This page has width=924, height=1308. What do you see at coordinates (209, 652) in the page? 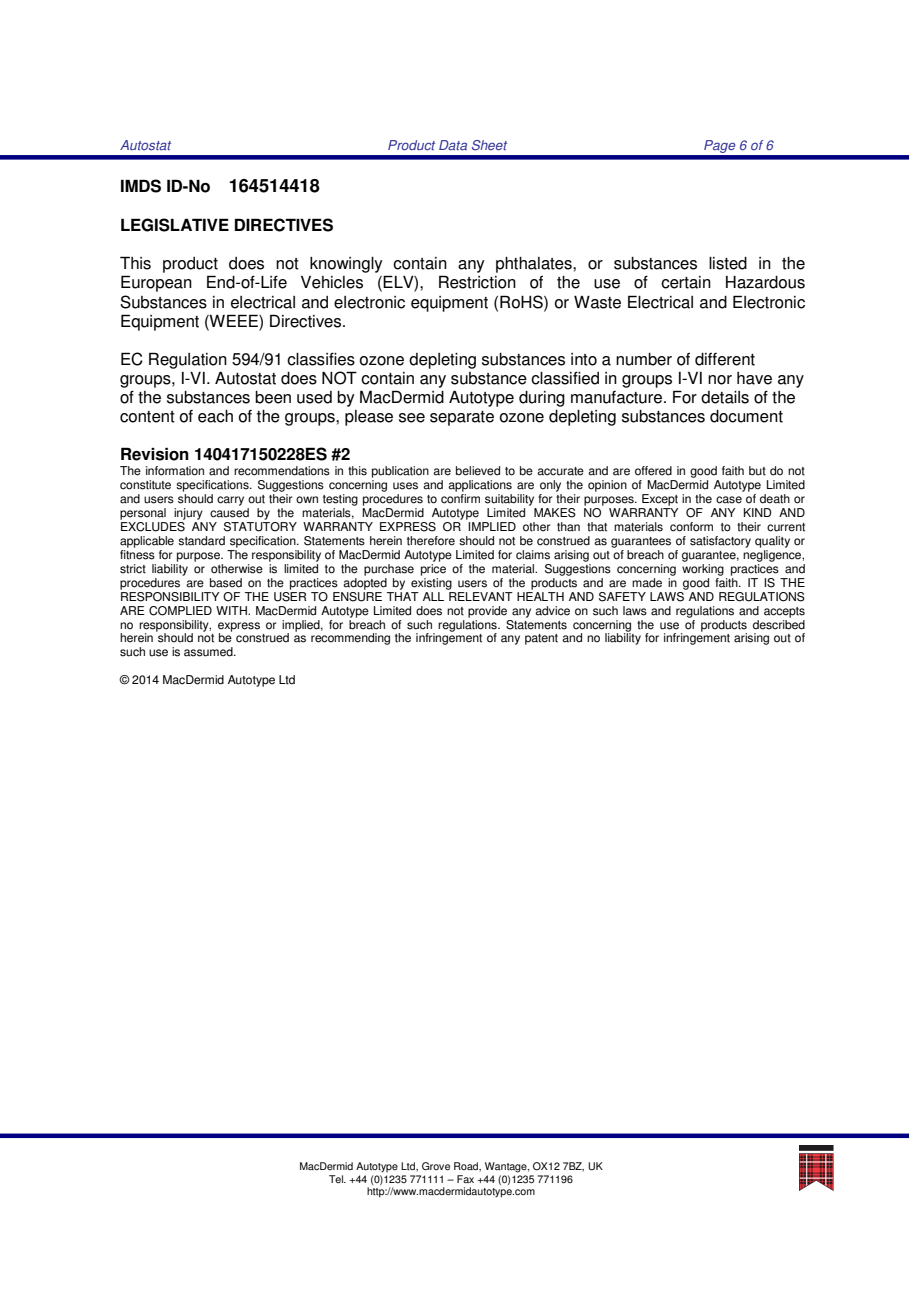
I see `assumed` at bounding box center [209, 652].
